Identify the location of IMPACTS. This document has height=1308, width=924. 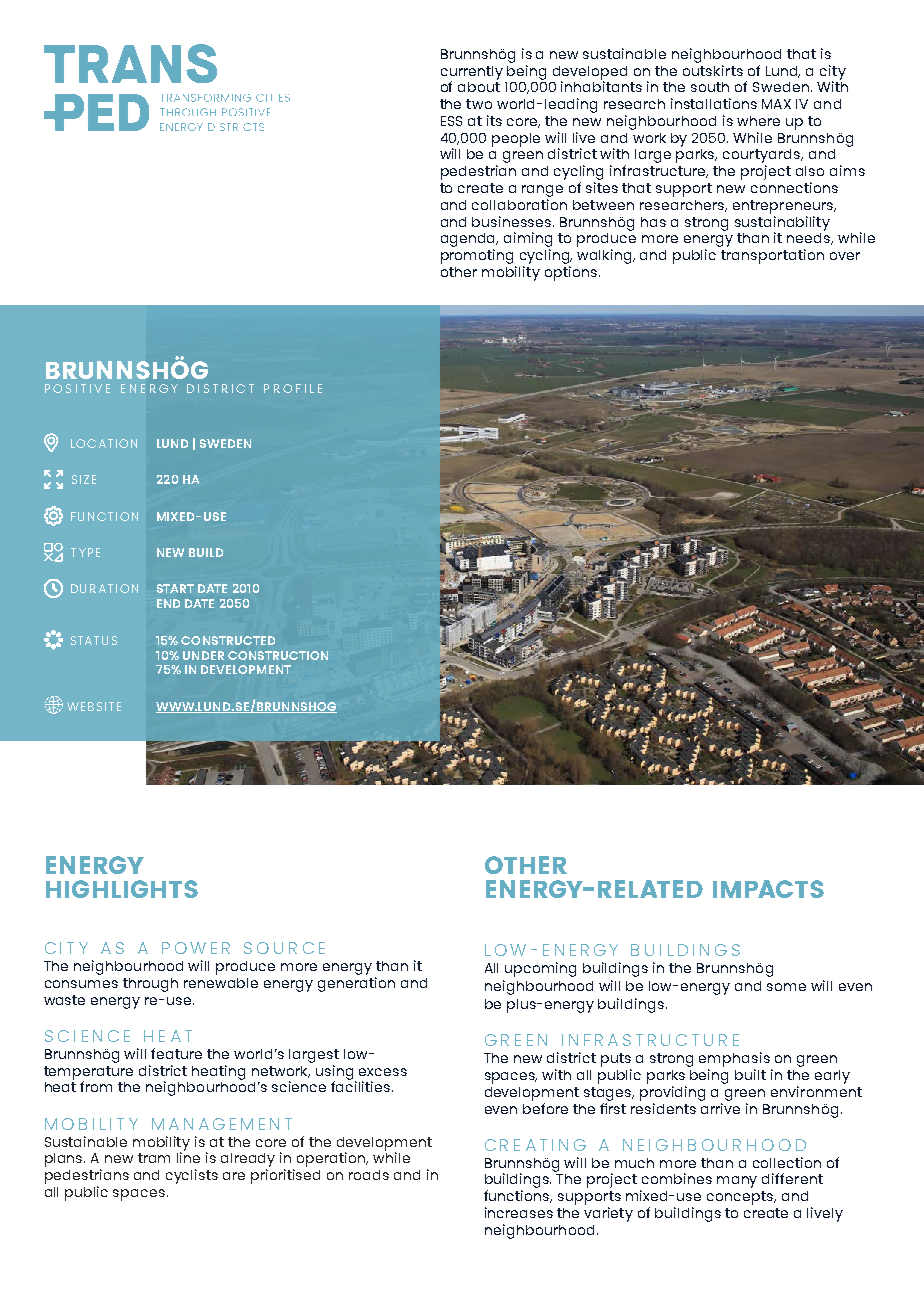
(768, 889).
